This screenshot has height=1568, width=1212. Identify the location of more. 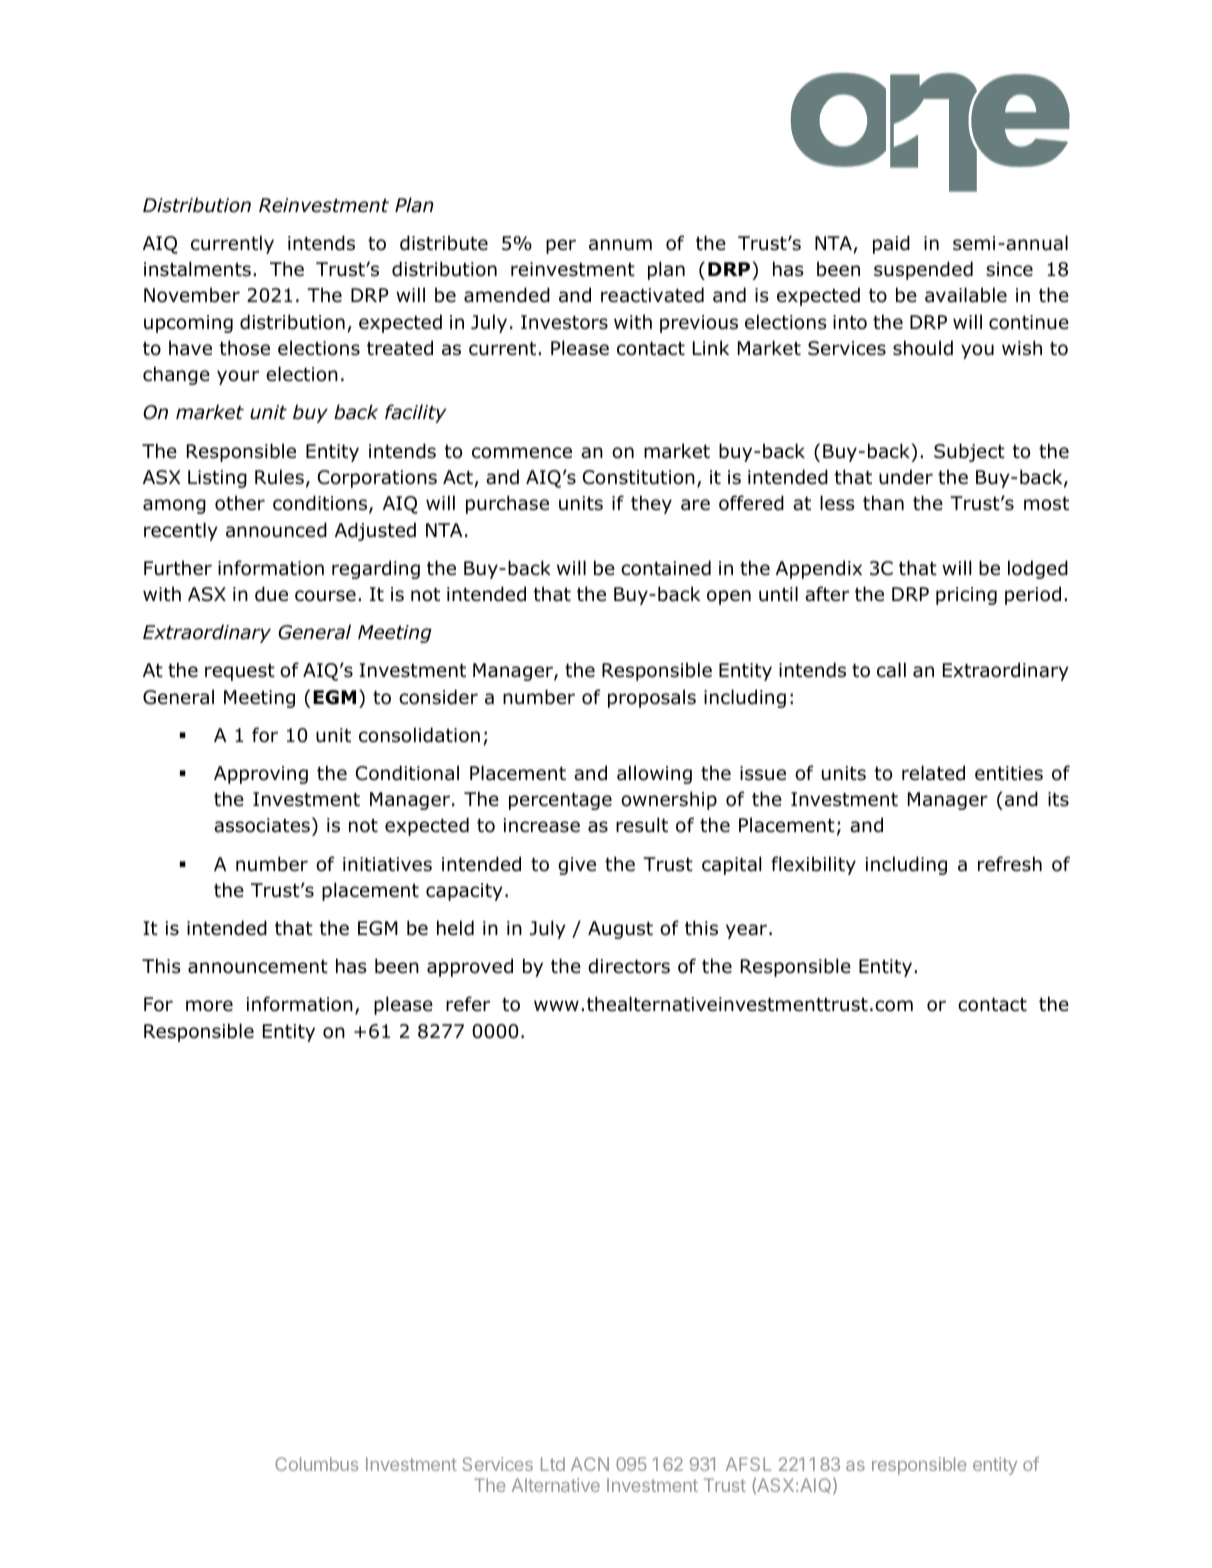
(209, 1006).
